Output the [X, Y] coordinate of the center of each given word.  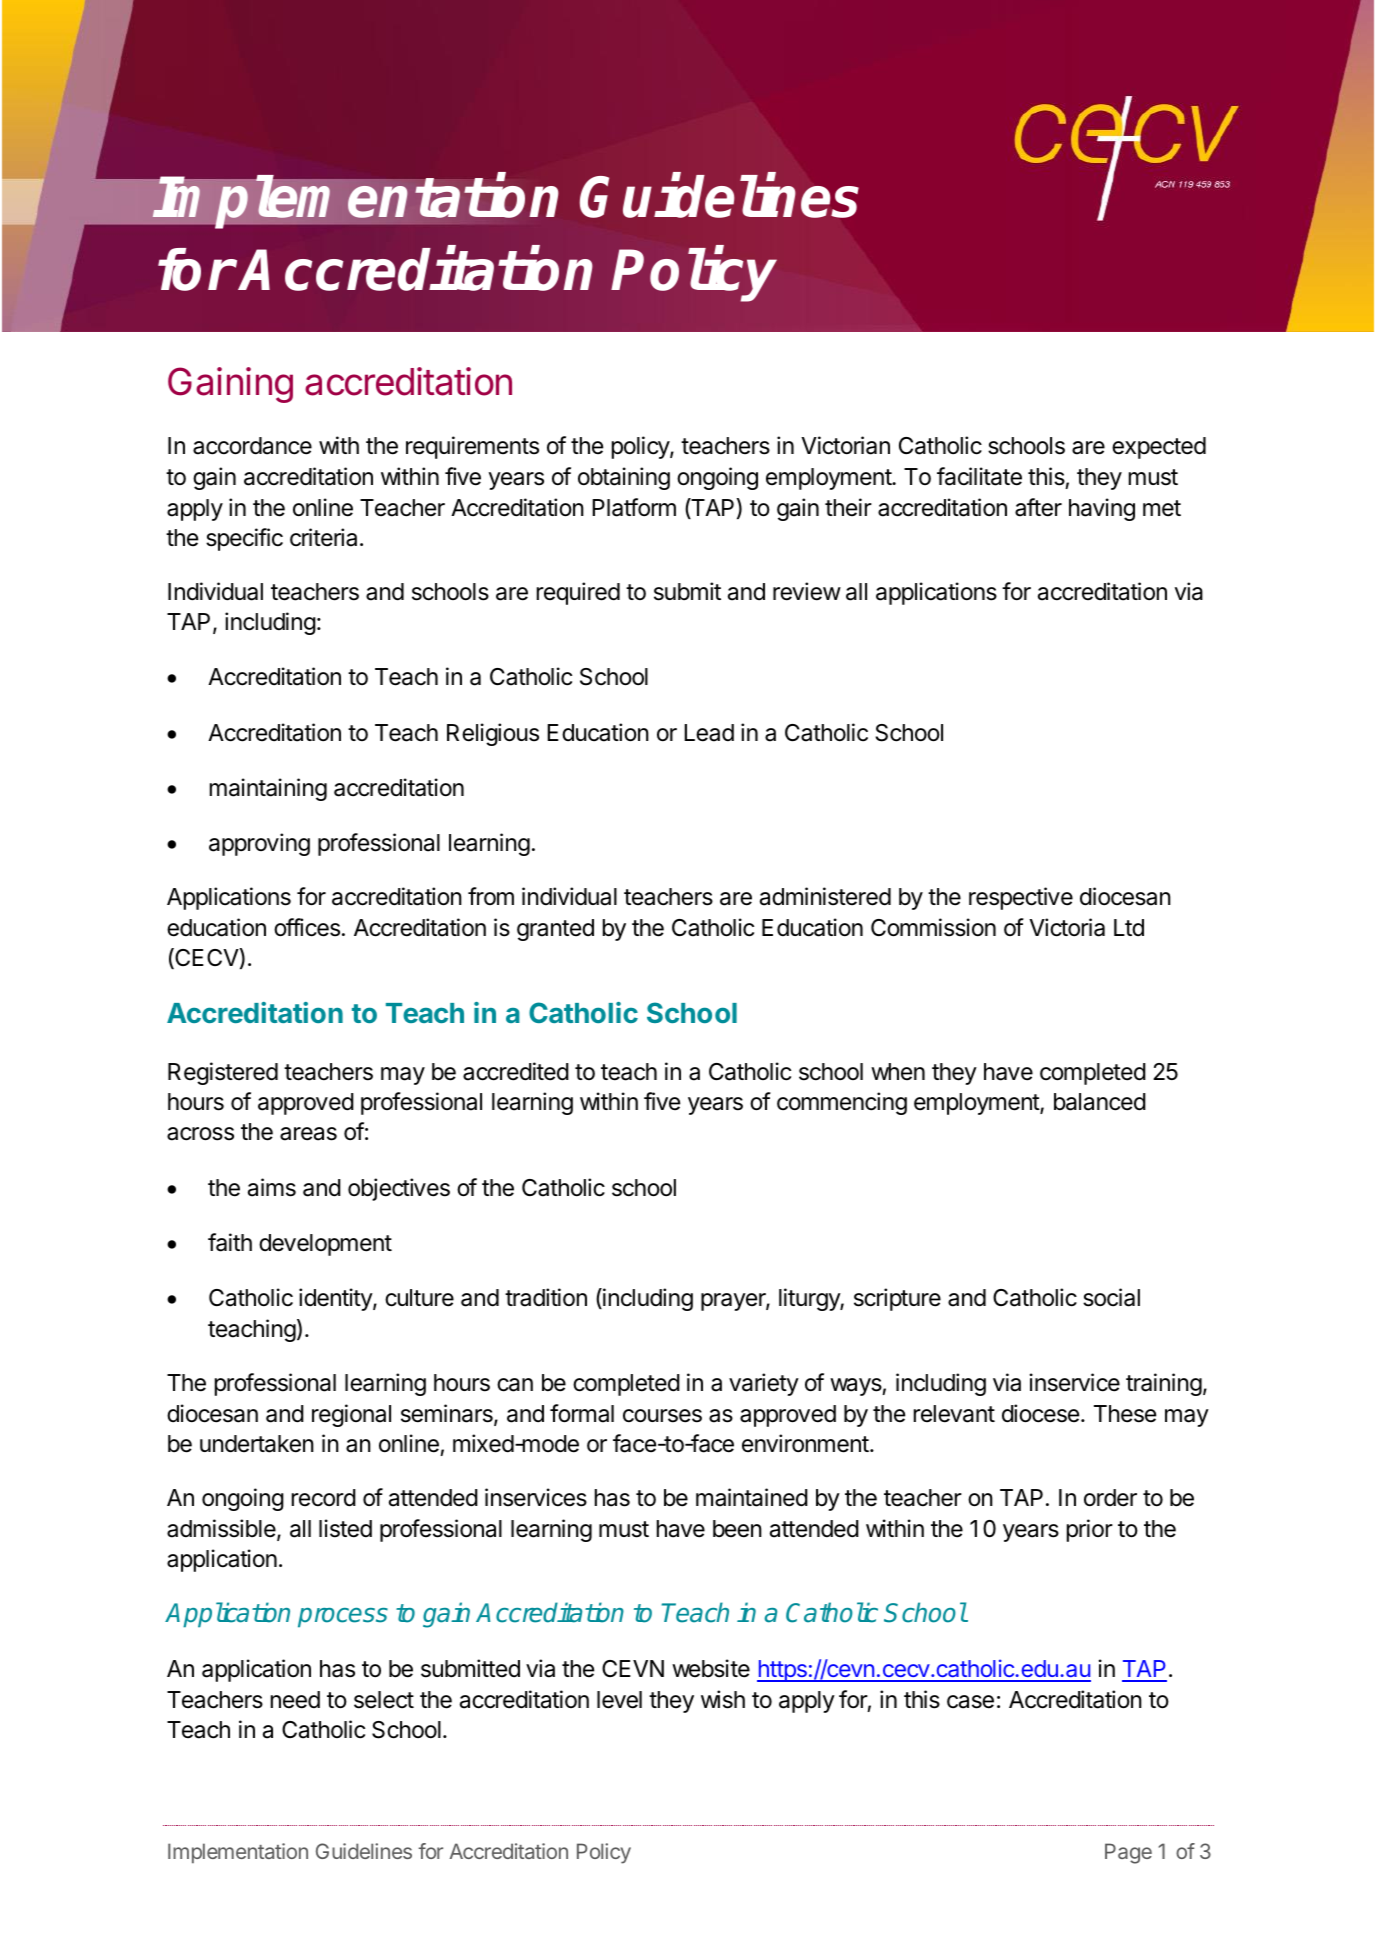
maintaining [268, 789]
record [324, 1498]
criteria [323, 537]
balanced [1100, 1102]
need [295, 1700]
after [1038, 507]
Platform [634, 507]
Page [1128, 1853]
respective [1021, 898]
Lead [709, 733]
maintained [752, 1497]
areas [308, 1134]
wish [723, 1699]
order [1110, 1498]
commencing [842, 1103]
